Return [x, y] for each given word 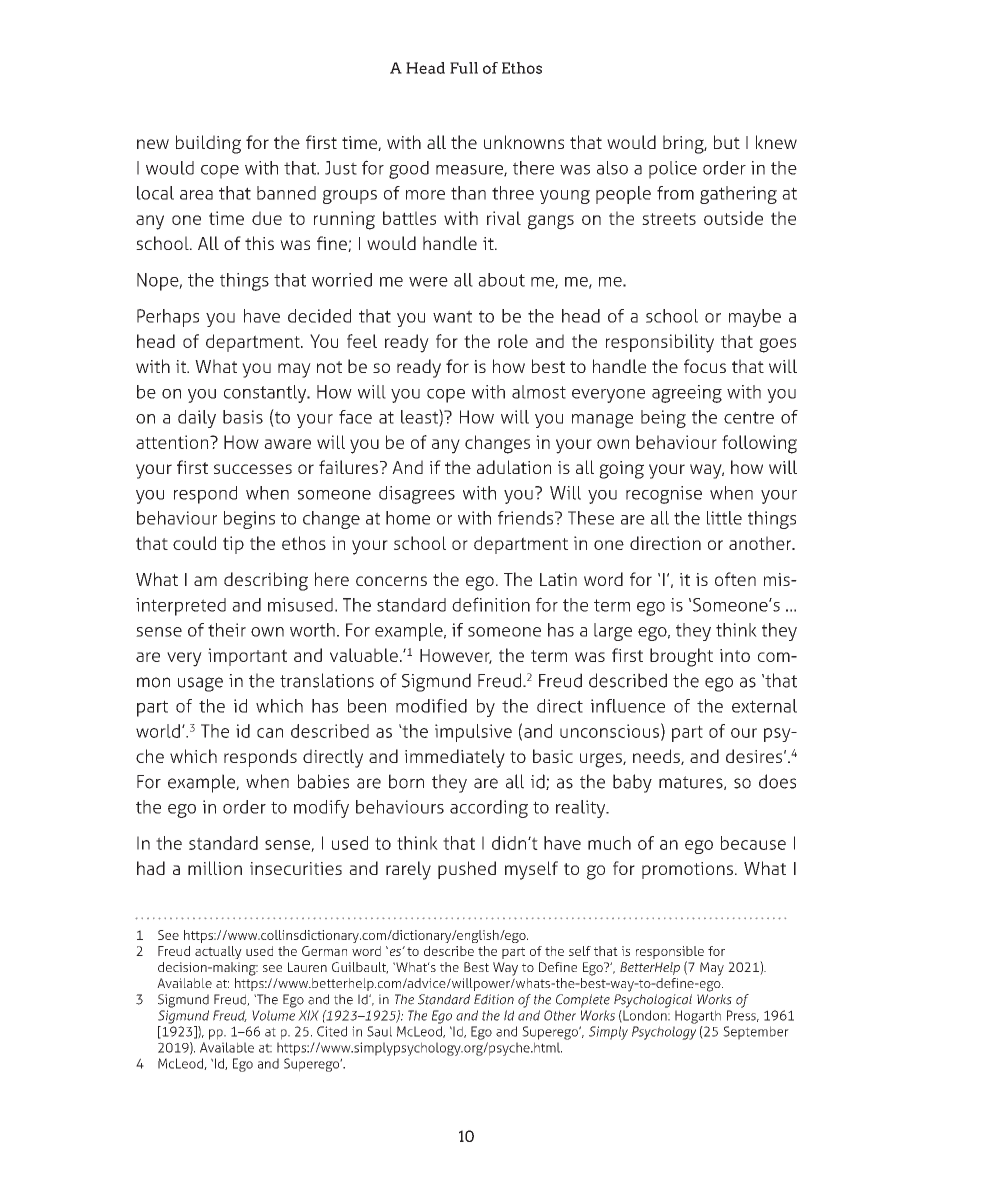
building [208, 144]
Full [464, 68]
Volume [273, 1015]
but [727, 142]
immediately [455, 758]
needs [657, 757]
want [452, 316]
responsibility [660, 343]
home [408, 518]
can [270, 733]
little [724, 518]
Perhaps [168, 318]
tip [233, 545]
